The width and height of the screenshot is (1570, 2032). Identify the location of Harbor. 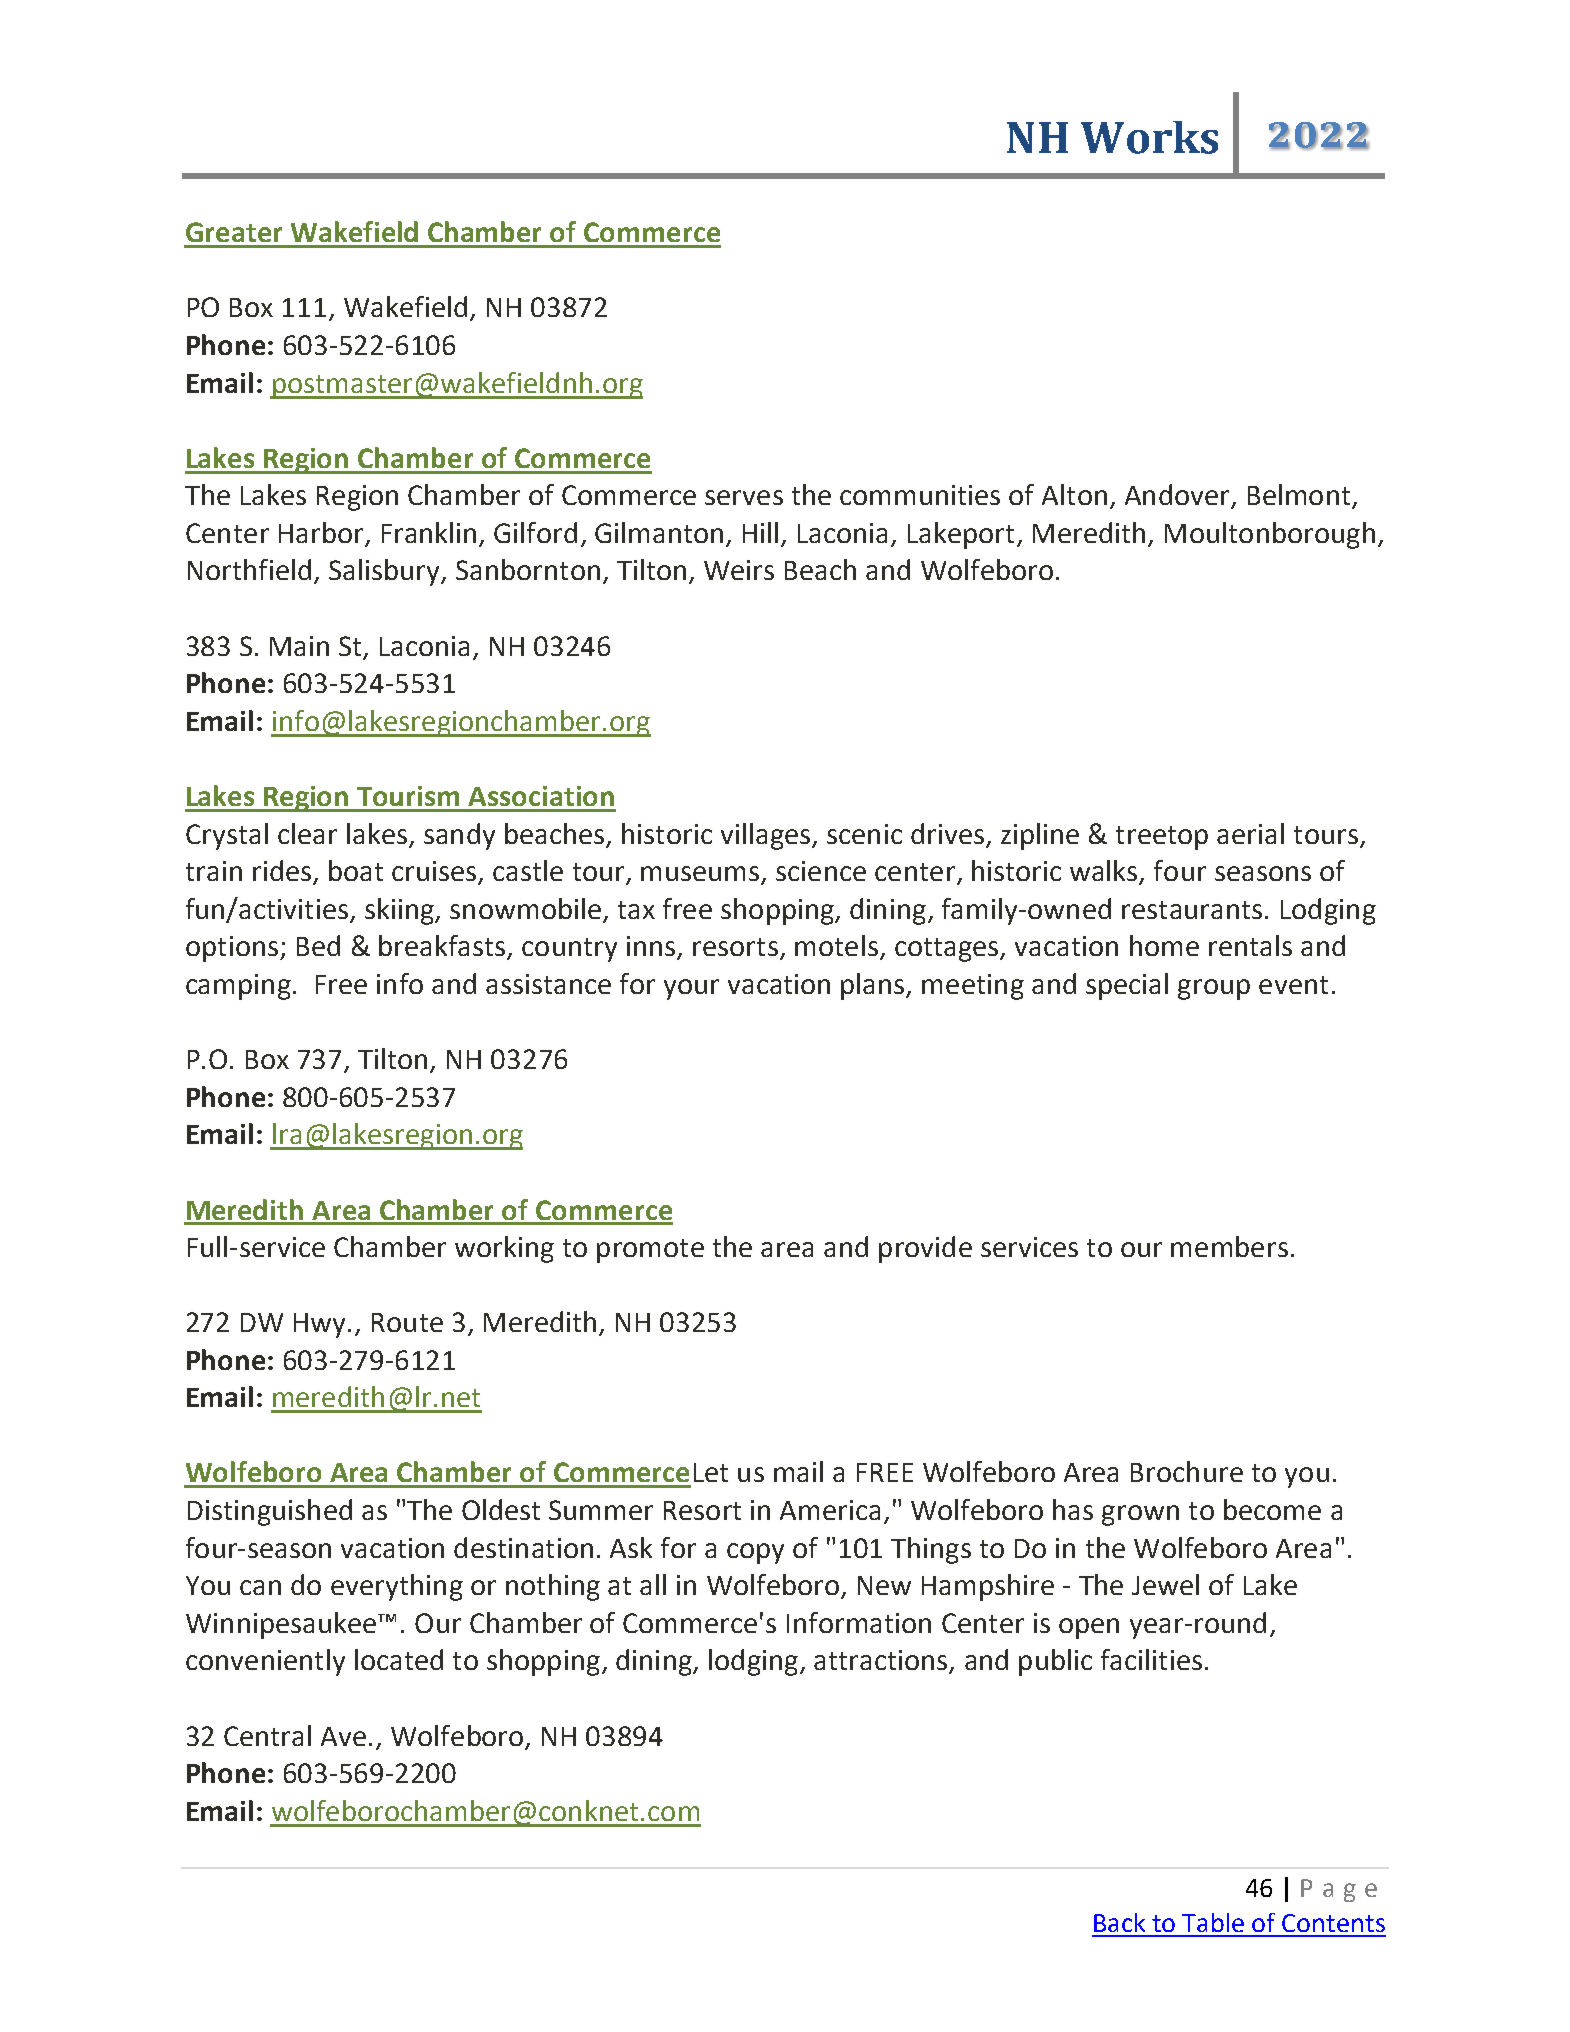
(322, 534).
